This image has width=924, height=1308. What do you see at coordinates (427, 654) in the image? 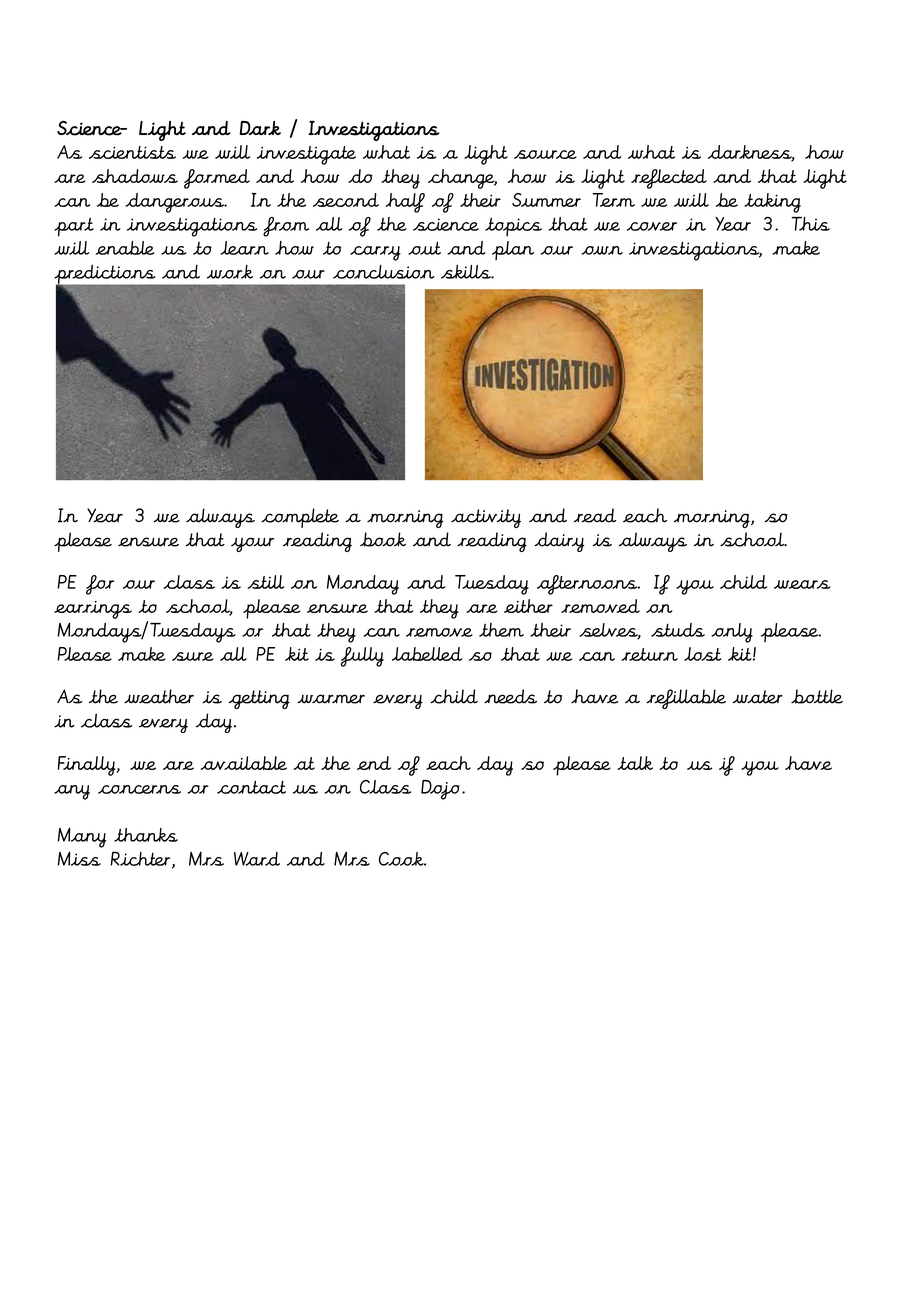
I see `labelled` at bounding box center [427, 654].
